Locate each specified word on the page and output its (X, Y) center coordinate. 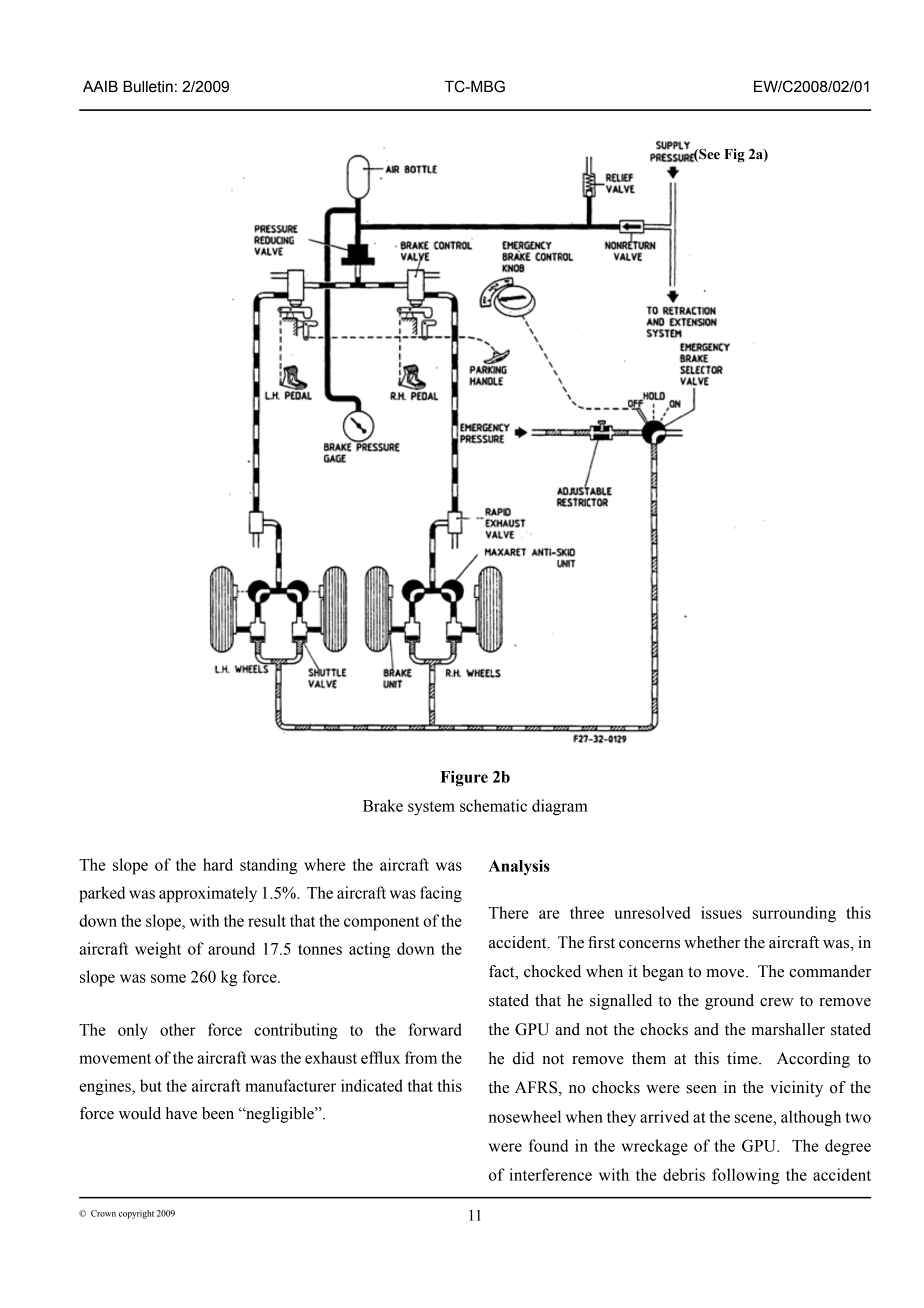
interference (550, 1174)
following (745, 1176)
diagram (560, 807)
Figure (464, 779)
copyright (136, 1214)
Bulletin (148, 87)
